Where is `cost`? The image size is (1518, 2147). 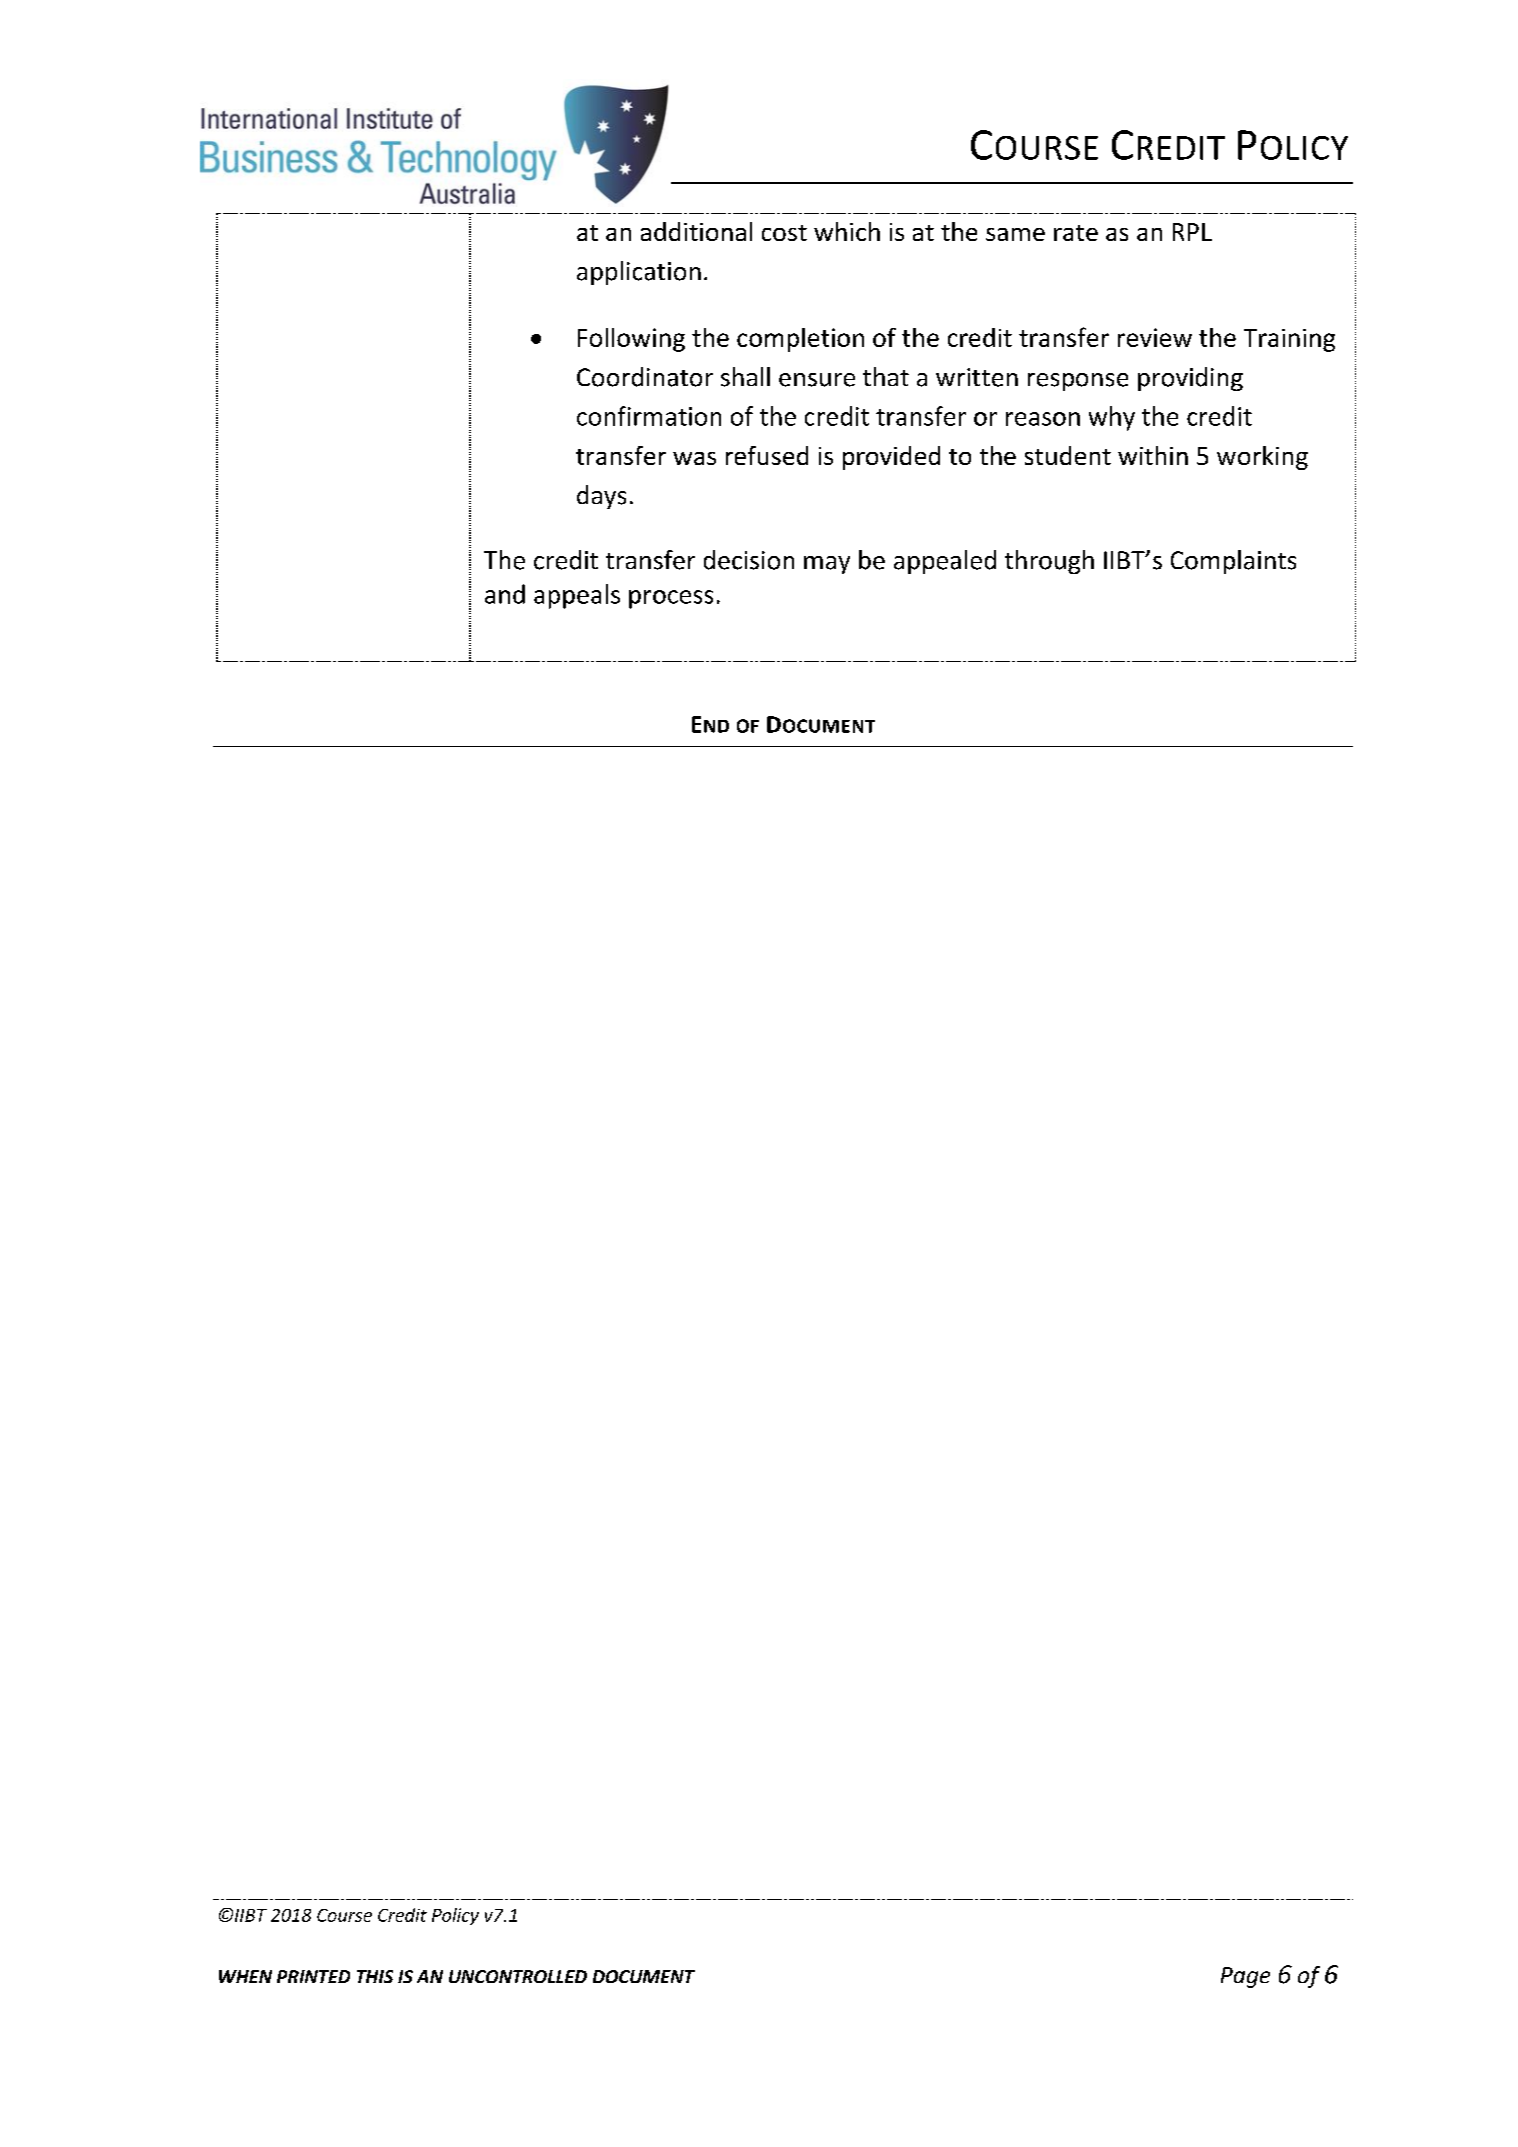 cost is located at coordinates (784, 233).
